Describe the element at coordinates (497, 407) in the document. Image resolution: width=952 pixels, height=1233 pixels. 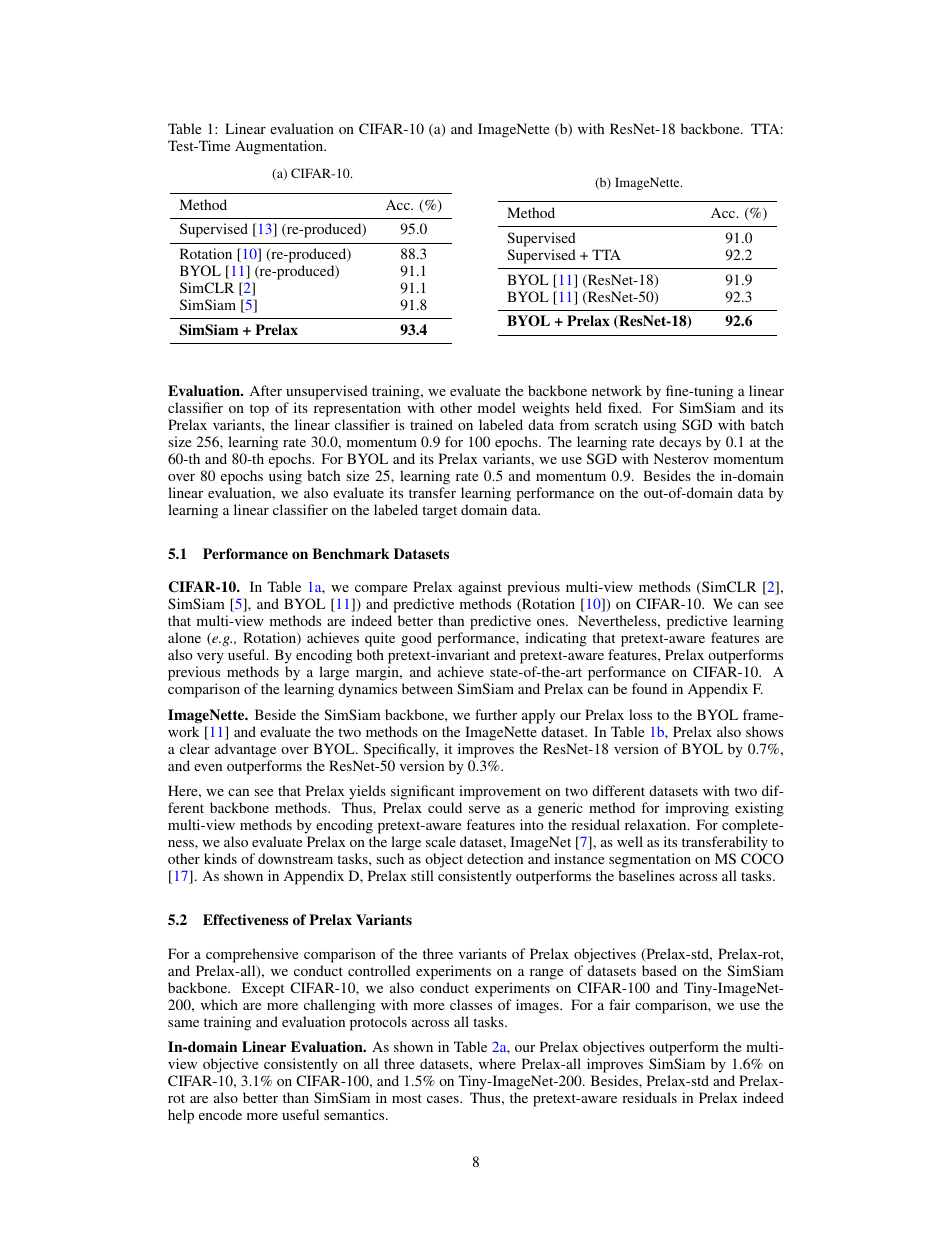
I see `model` at that location.
